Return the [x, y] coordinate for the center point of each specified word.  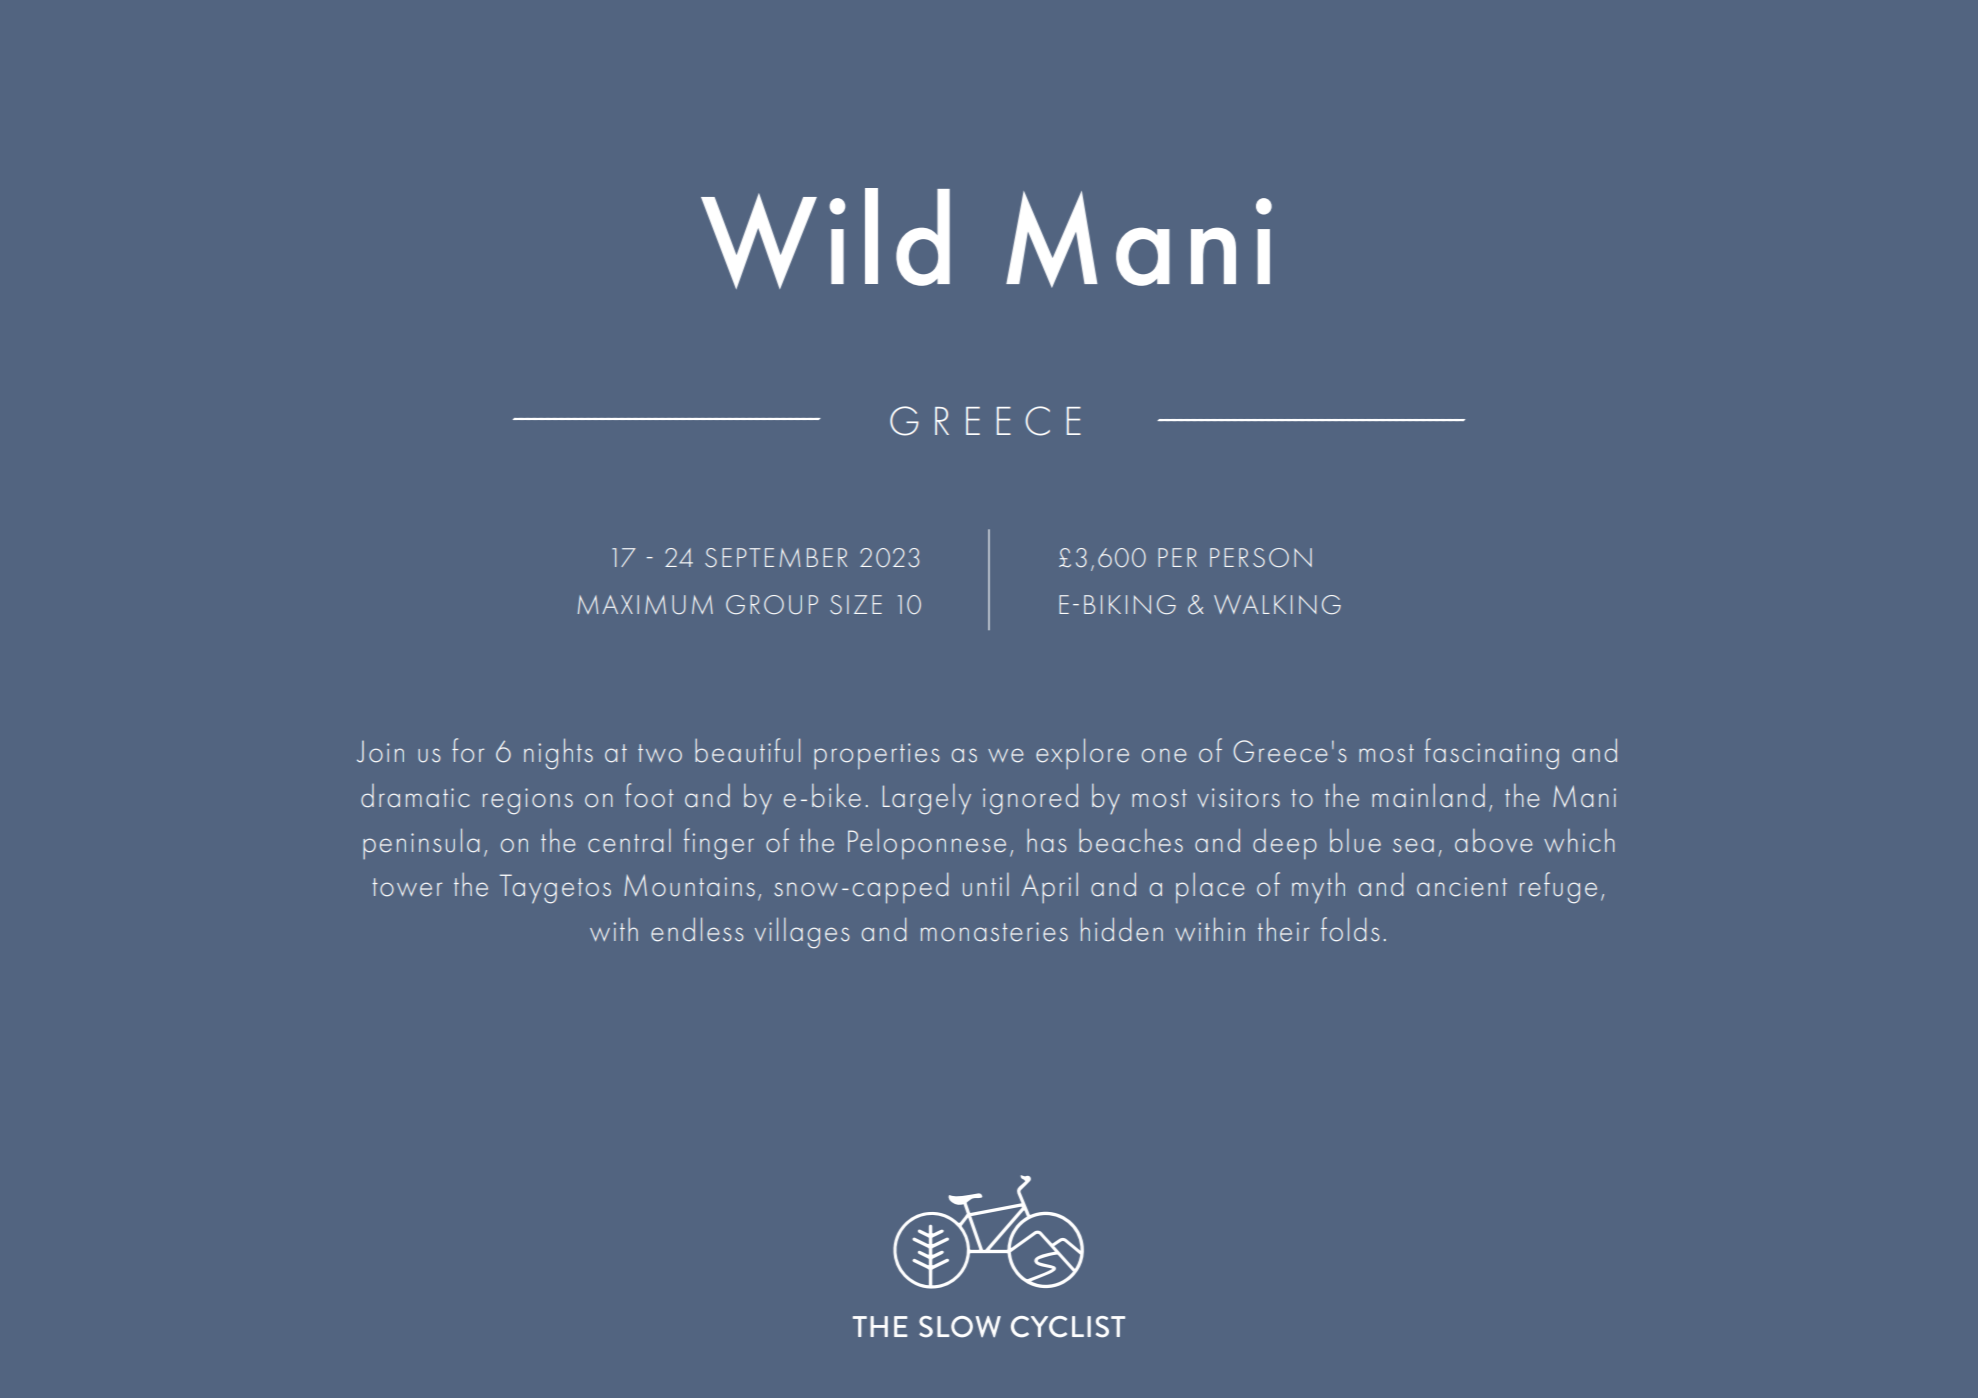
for [468, 750]
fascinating [1492, 754]
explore [1082, 753]
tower [407, 887]
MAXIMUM [645, 604]
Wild [825, 238]
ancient [1462, 887]
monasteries [994, 932]
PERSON [1261, 557]
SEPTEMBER [776, 557]
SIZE [856, 604]
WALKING [1277, 604]
